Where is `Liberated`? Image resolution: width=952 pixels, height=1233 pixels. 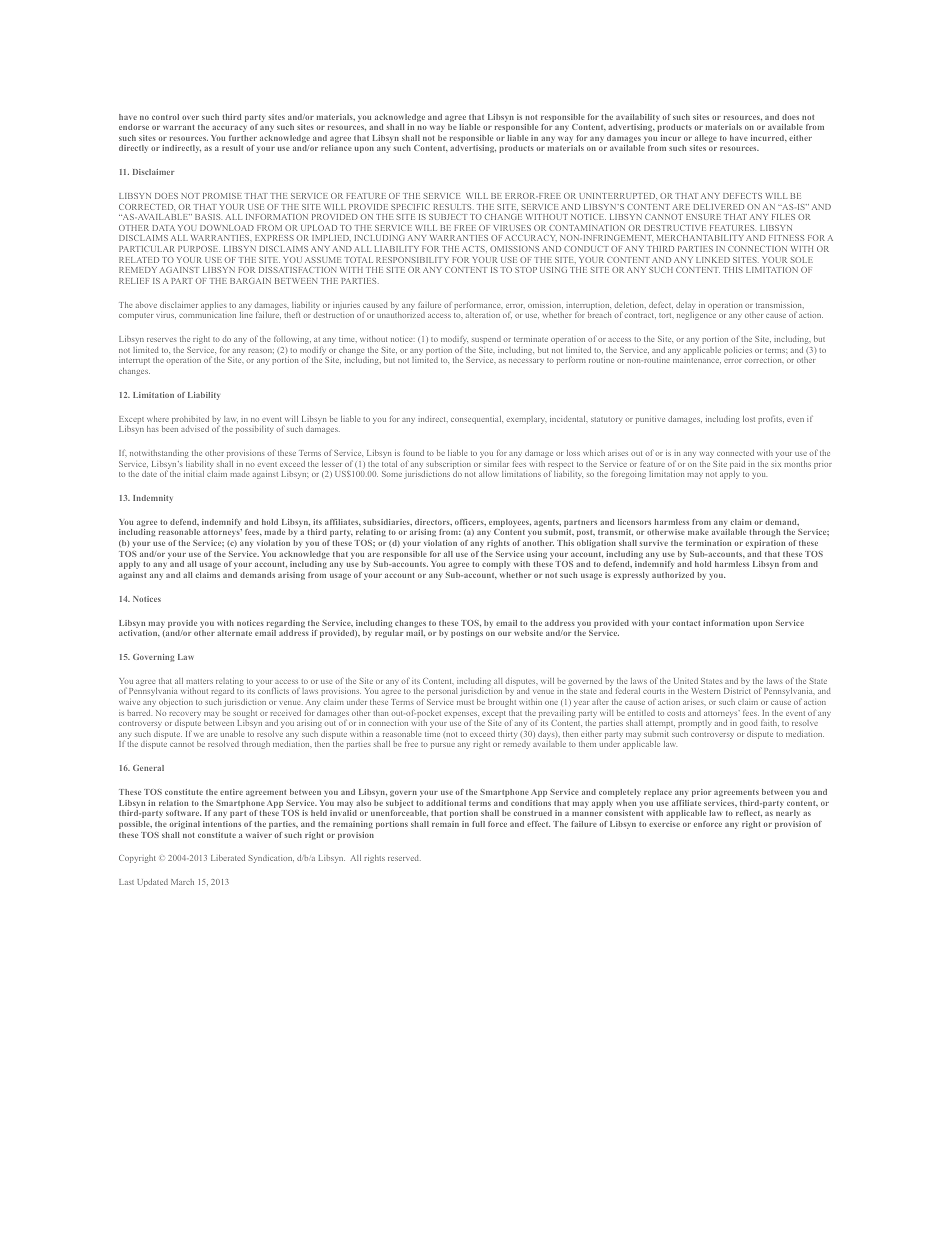
Liberated is located at coordinates (228, 858).
